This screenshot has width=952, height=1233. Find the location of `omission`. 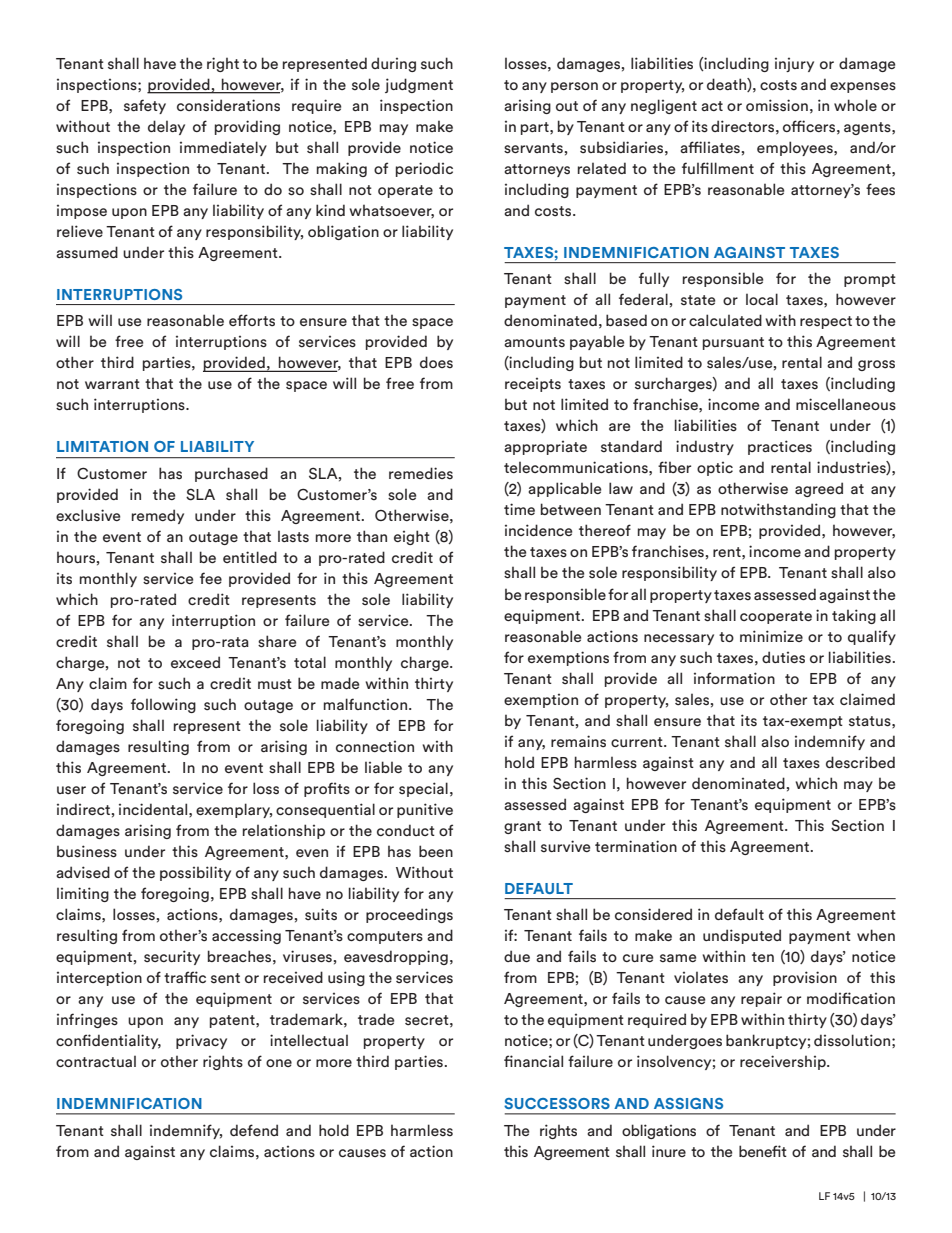

omission is located at coordinates (777, 105).
